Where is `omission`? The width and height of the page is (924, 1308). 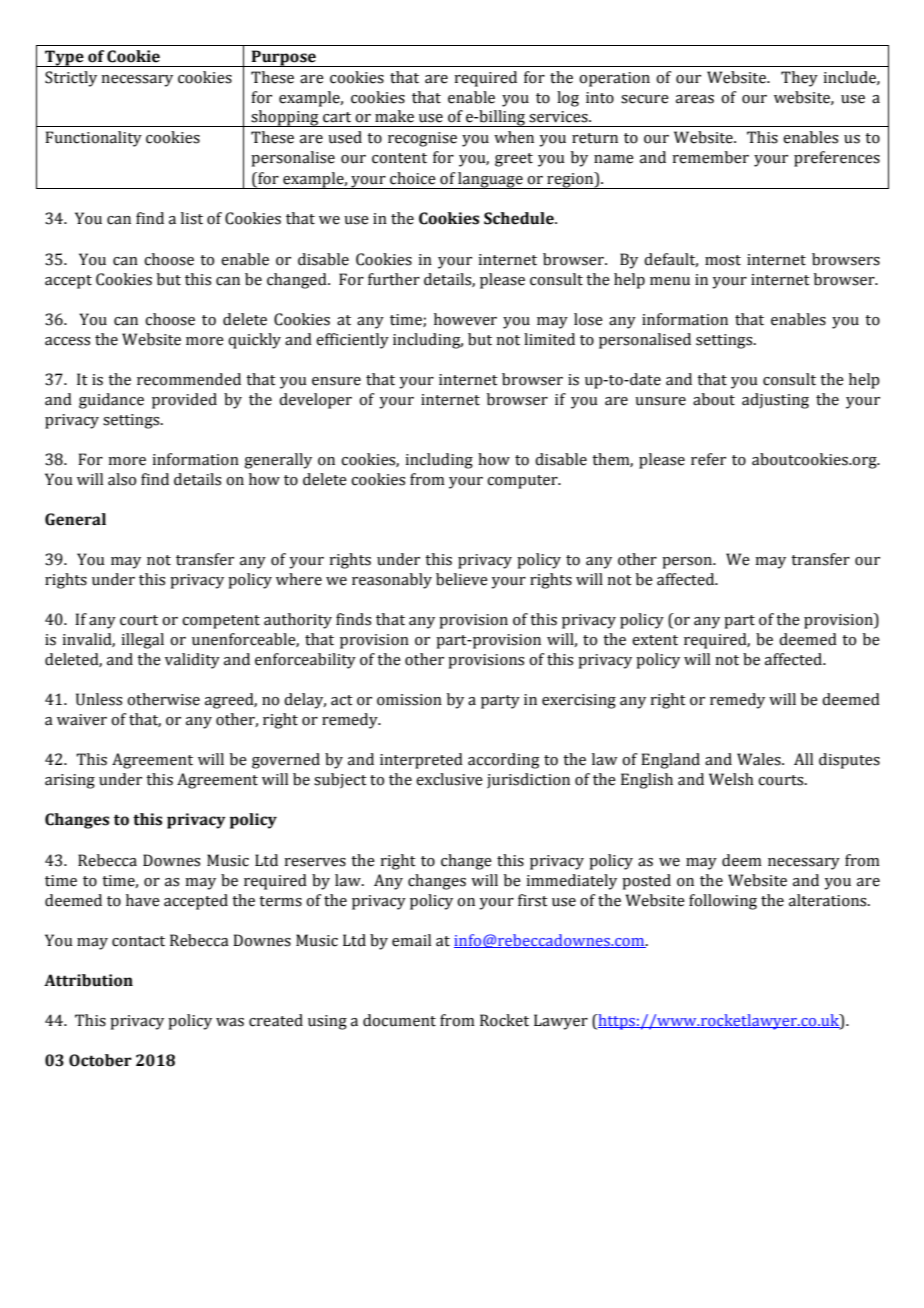 omission is located at coordinates (409, 700).
